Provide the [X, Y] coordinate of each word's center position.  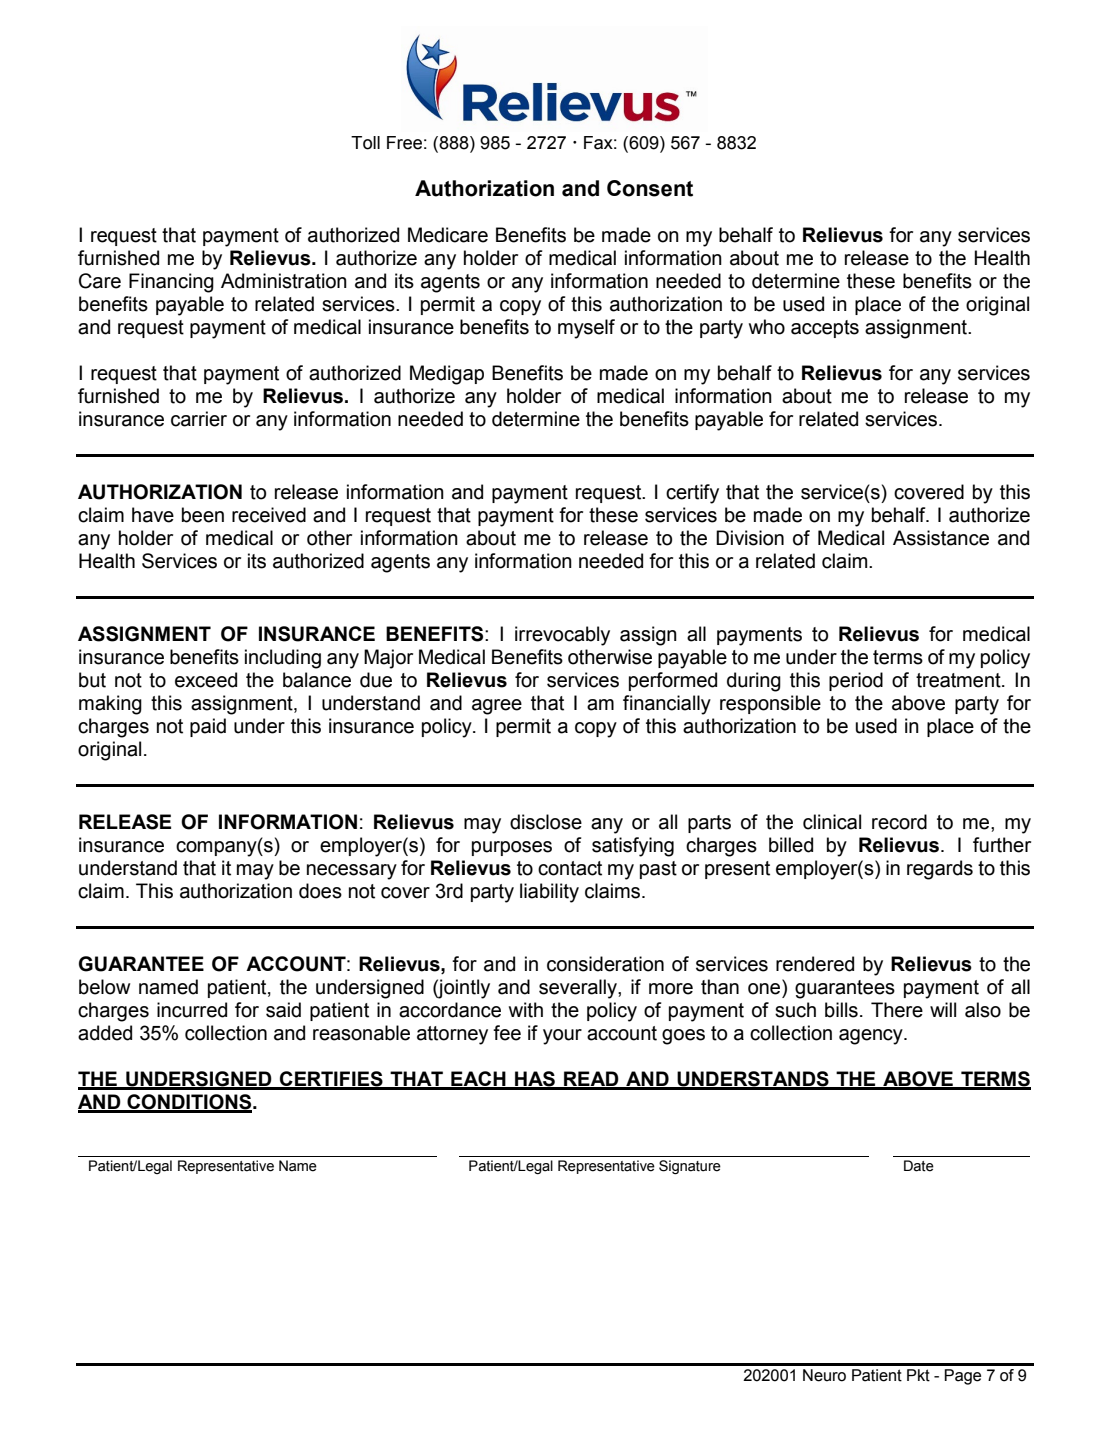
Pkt [918, 1375]
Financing [171, 283]
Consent [650, 188]
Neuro [824, 1375]
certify [692, 494]
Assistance [941, 538]
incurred [192, 1010]
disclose [546, 822]
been [203, 515]
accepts [825, 329]
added [105, 1033]
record [899, 822]
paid [208, 727]
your [562, 1037]
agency [872, 1037]
